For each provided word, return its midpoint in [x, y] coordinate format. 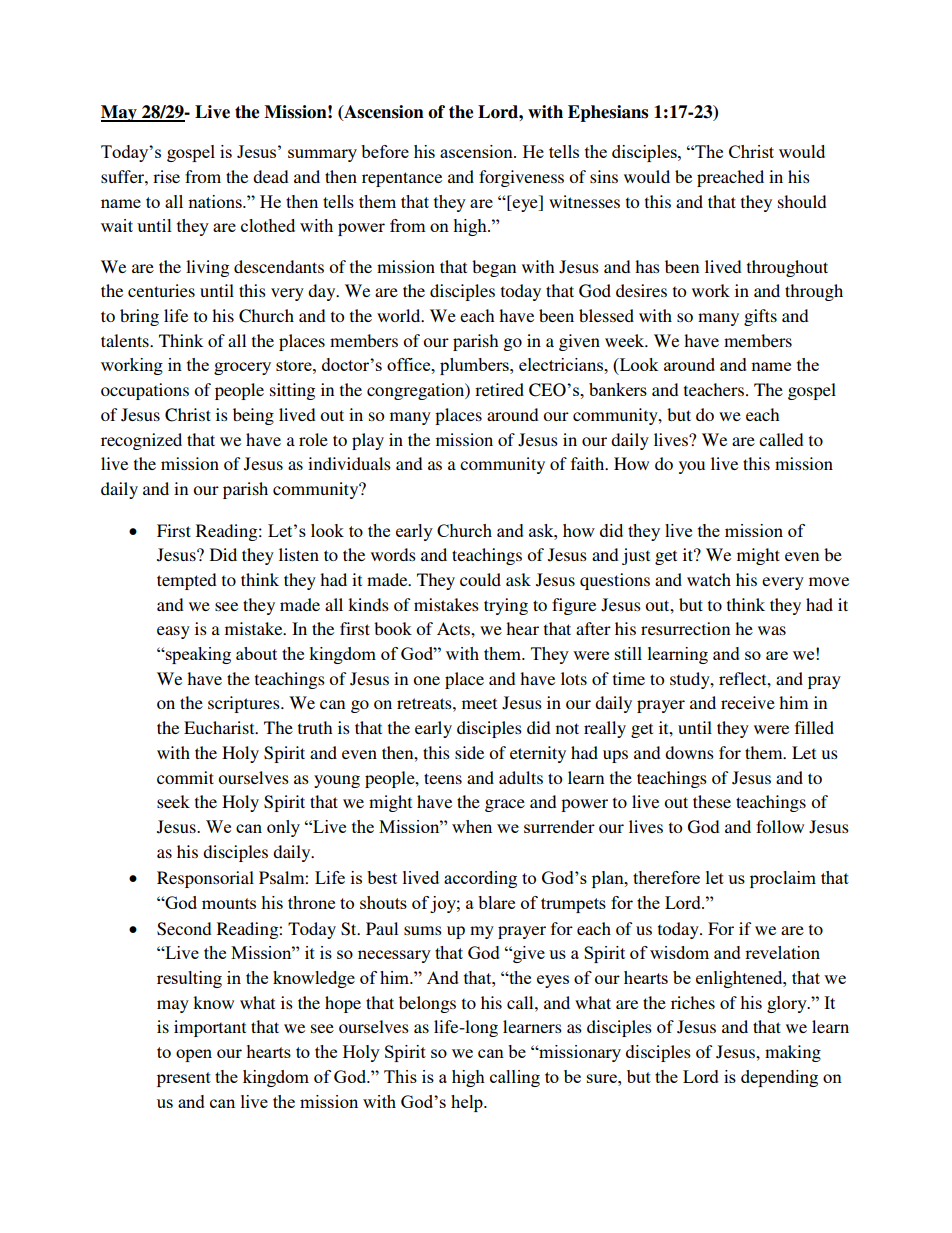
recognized [141, 441]
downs [689, 752]
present [184, 1079]
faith [589, 463]
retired [499, 389]
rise [166, 176]
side [469, 752]
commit [185, 777]
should [802, 201]
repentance [402, 179]
